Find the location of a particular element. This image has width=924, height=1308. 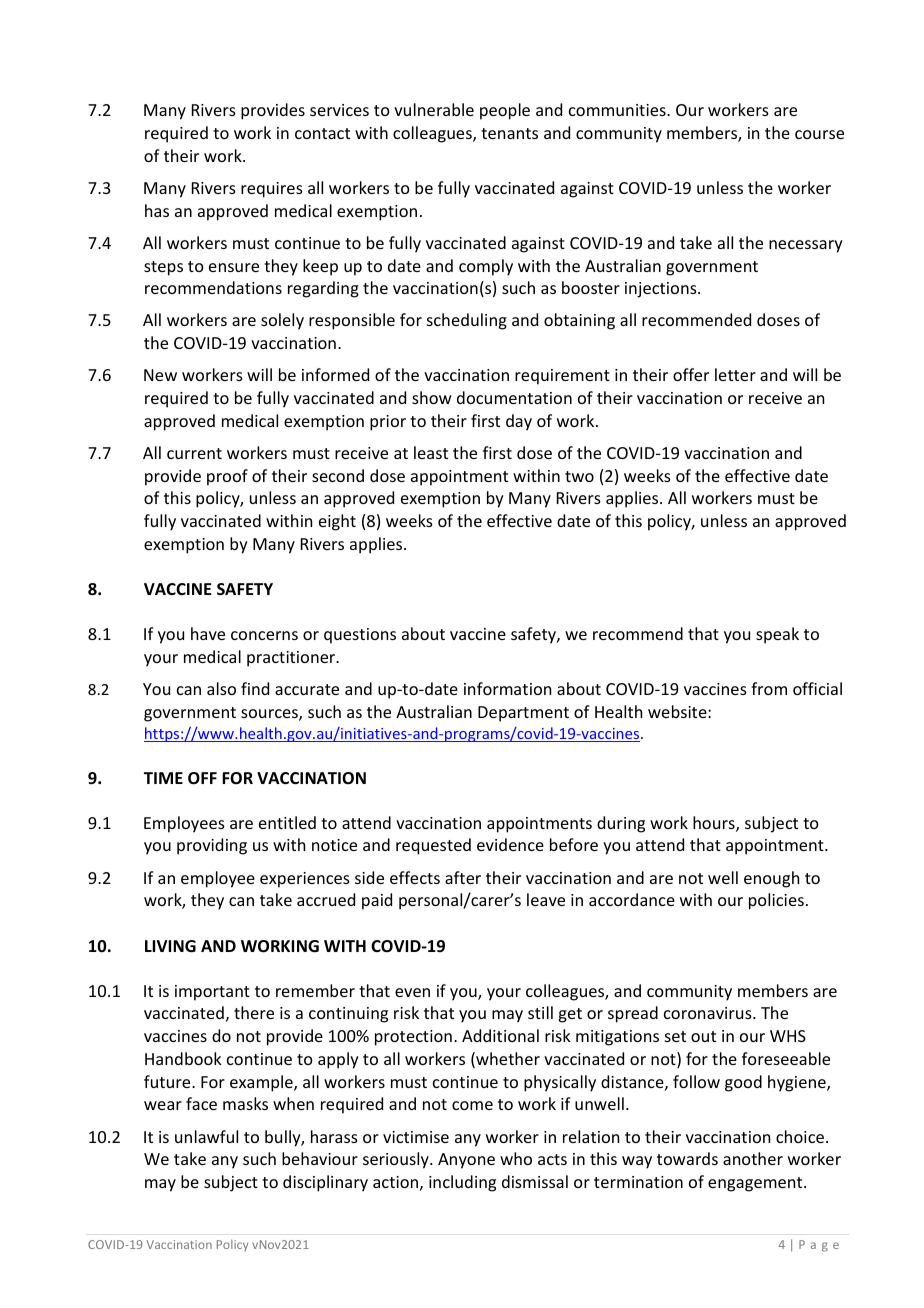

unlawful is located at coordinates (206, 1136).
